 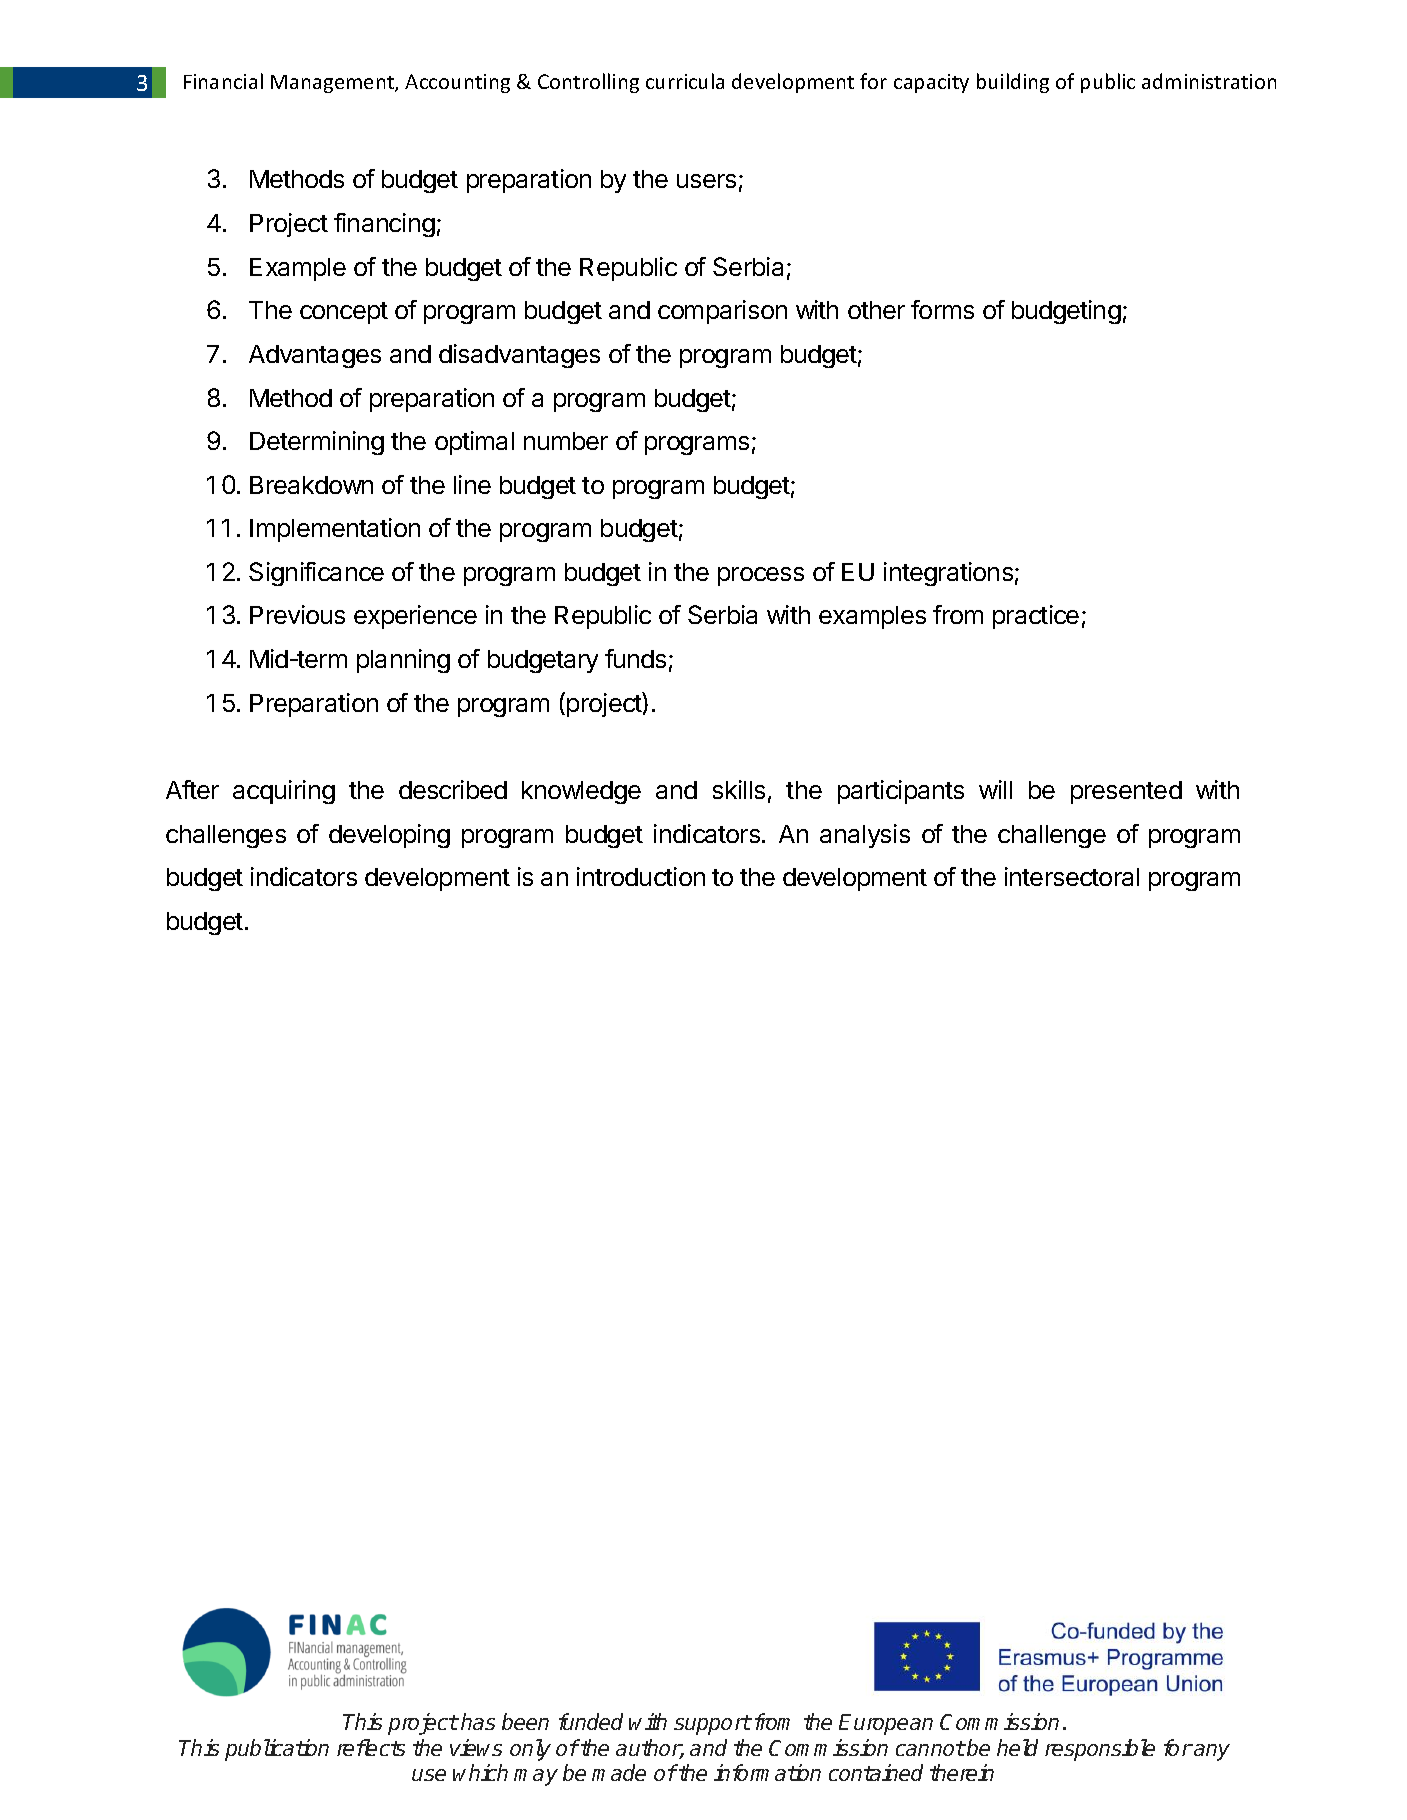 What do you see at coordinates (223, 81) in the screenshot?
I see `Financial` at bounding box center [223, 81].
